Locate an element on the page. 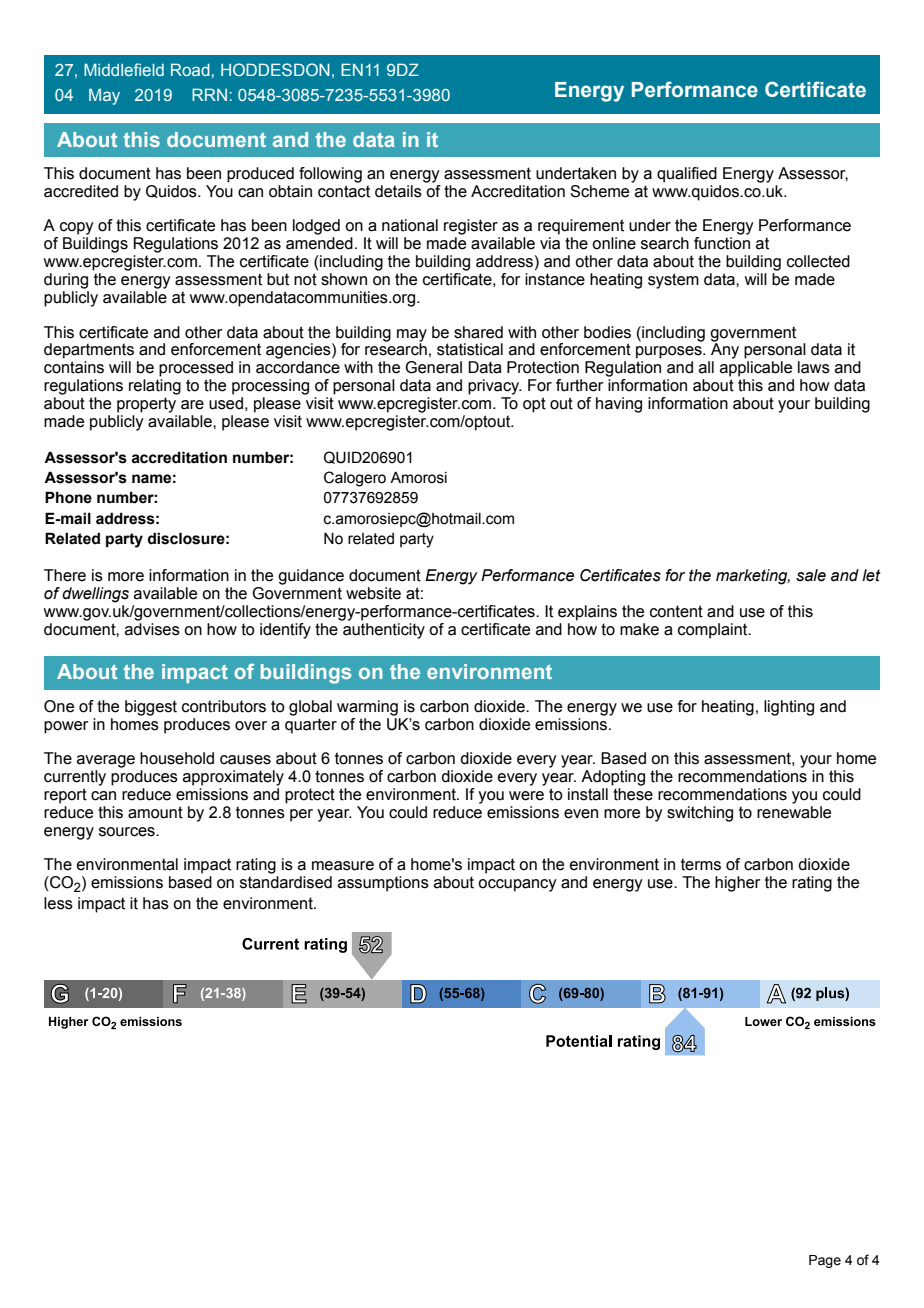 The width and height of the page is (924, 1308). less is located at coordinates (58, 903).
